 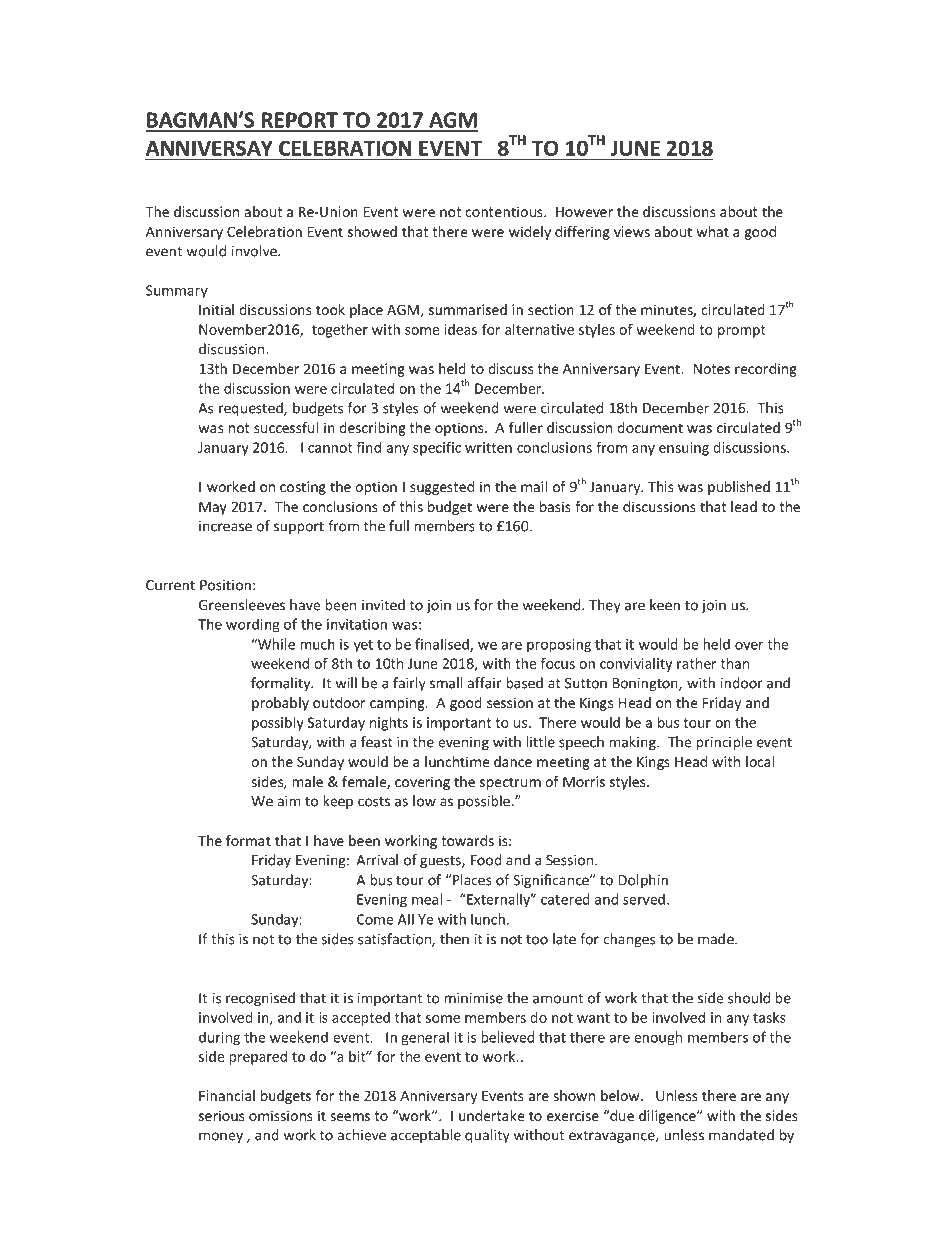 What do you see at coordinates (221, 1115) in the document?
I see `serious` at bounding box center [221, 1115].
